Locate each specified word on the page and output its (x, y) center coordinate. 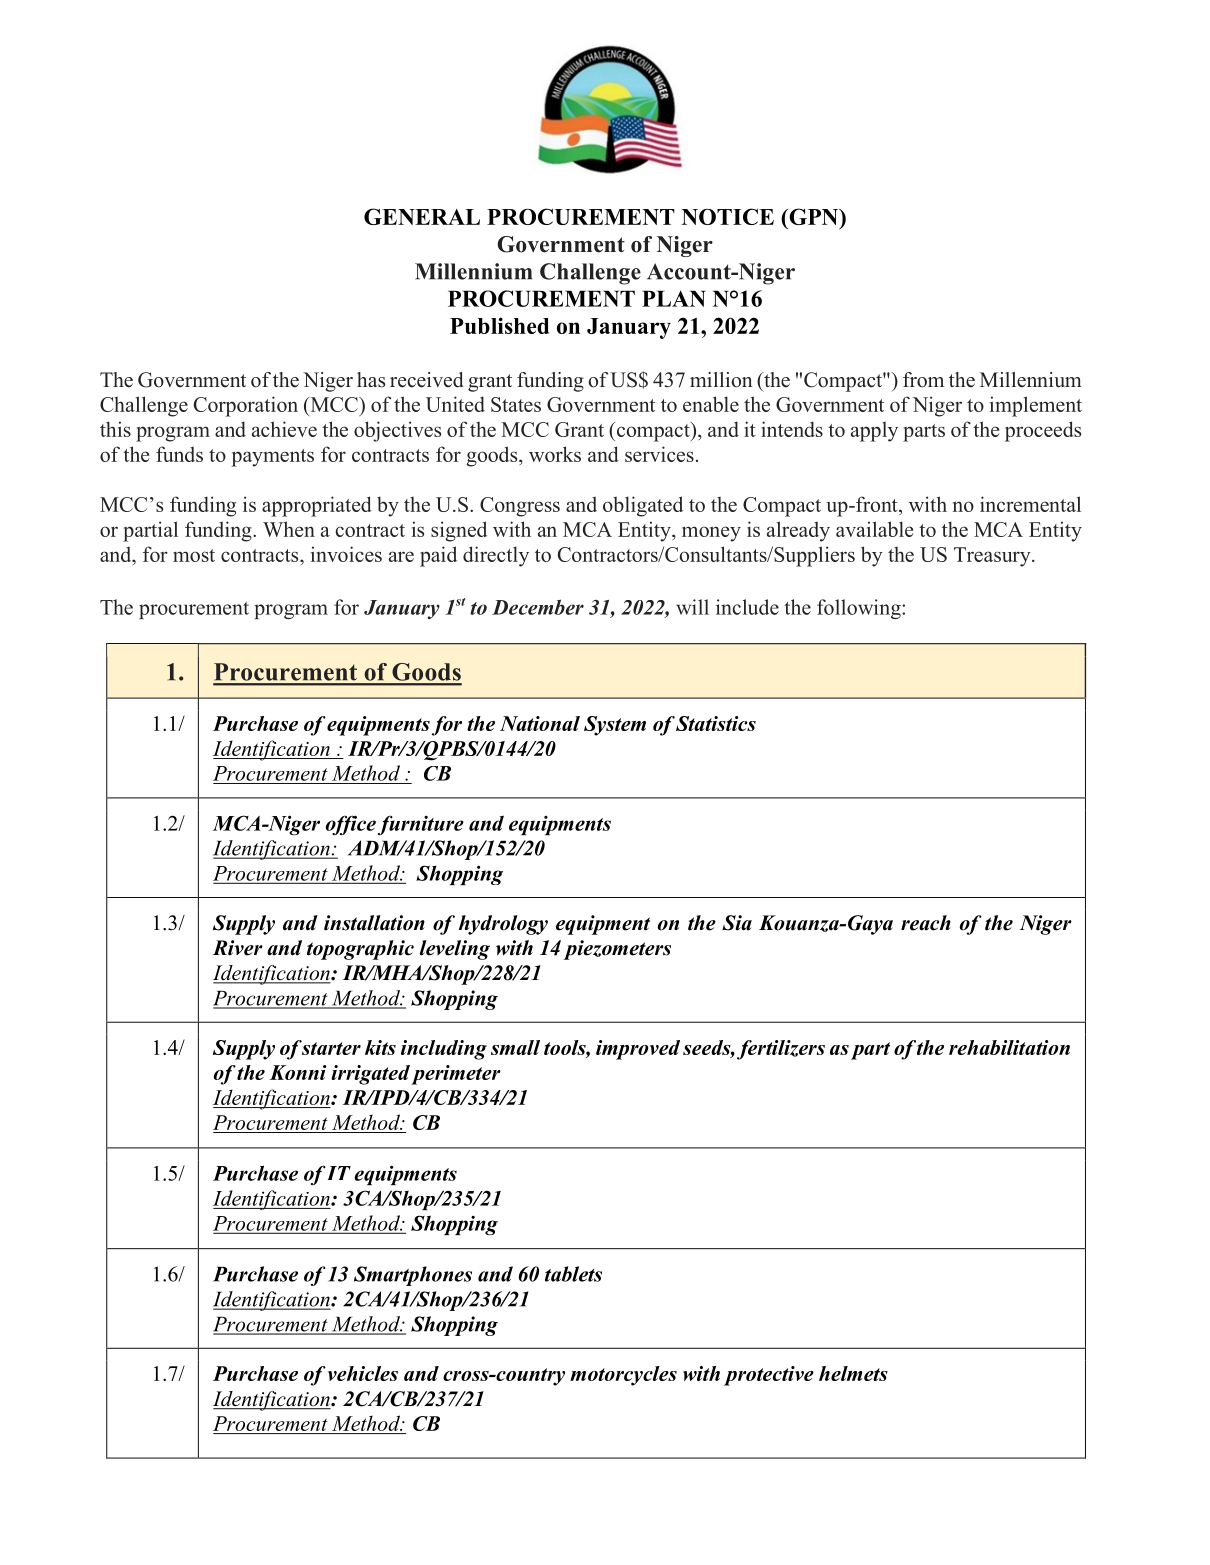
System (615, 726)
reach (926, 923)
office (351, 825)
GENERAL (422, 216)
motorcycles (623, 1376)
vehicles (363, 1373)
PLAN (674, 298)
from (923, 380)
